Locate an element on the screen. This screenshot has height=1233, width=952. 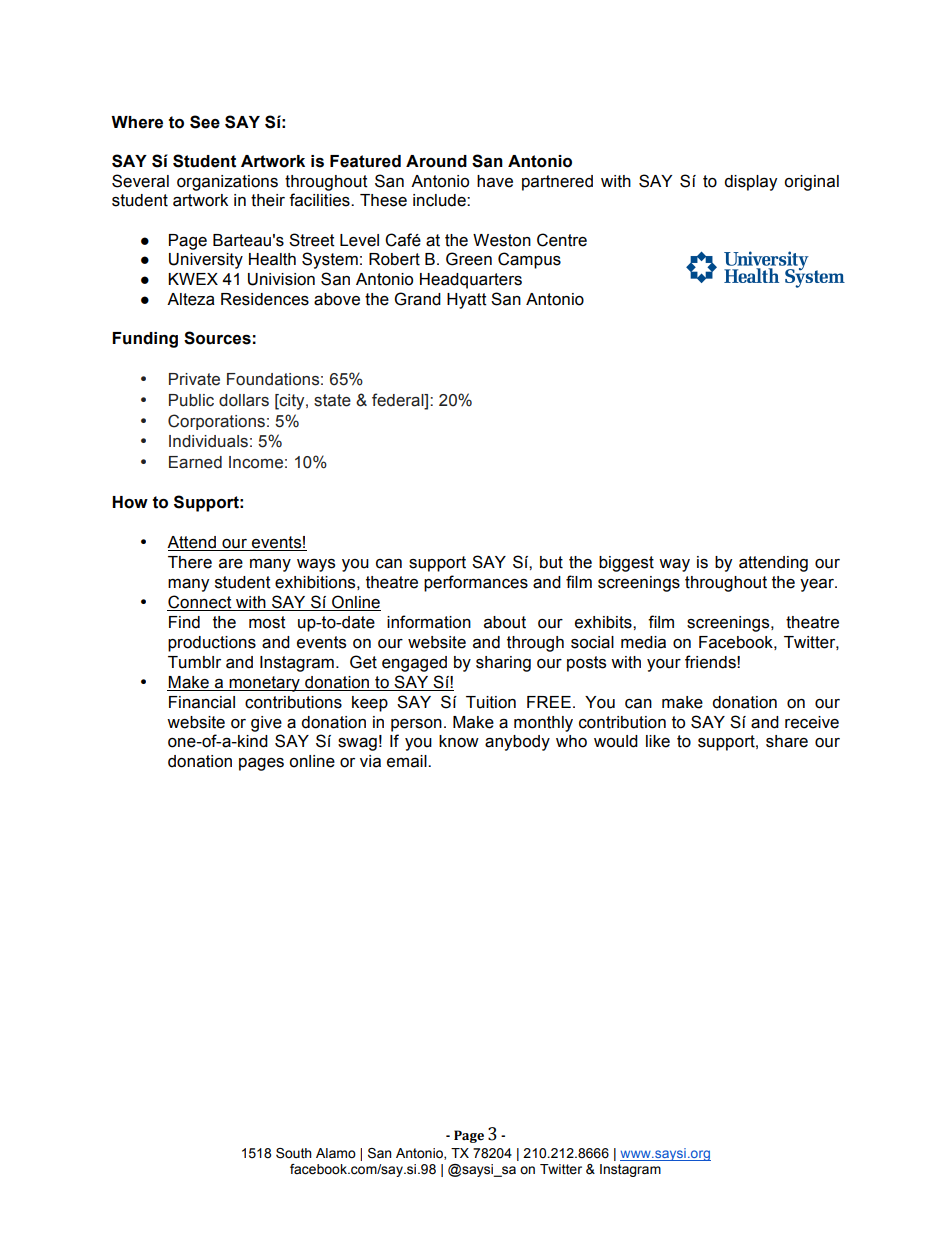
Alamo is located at coordinates (336, 1153).
